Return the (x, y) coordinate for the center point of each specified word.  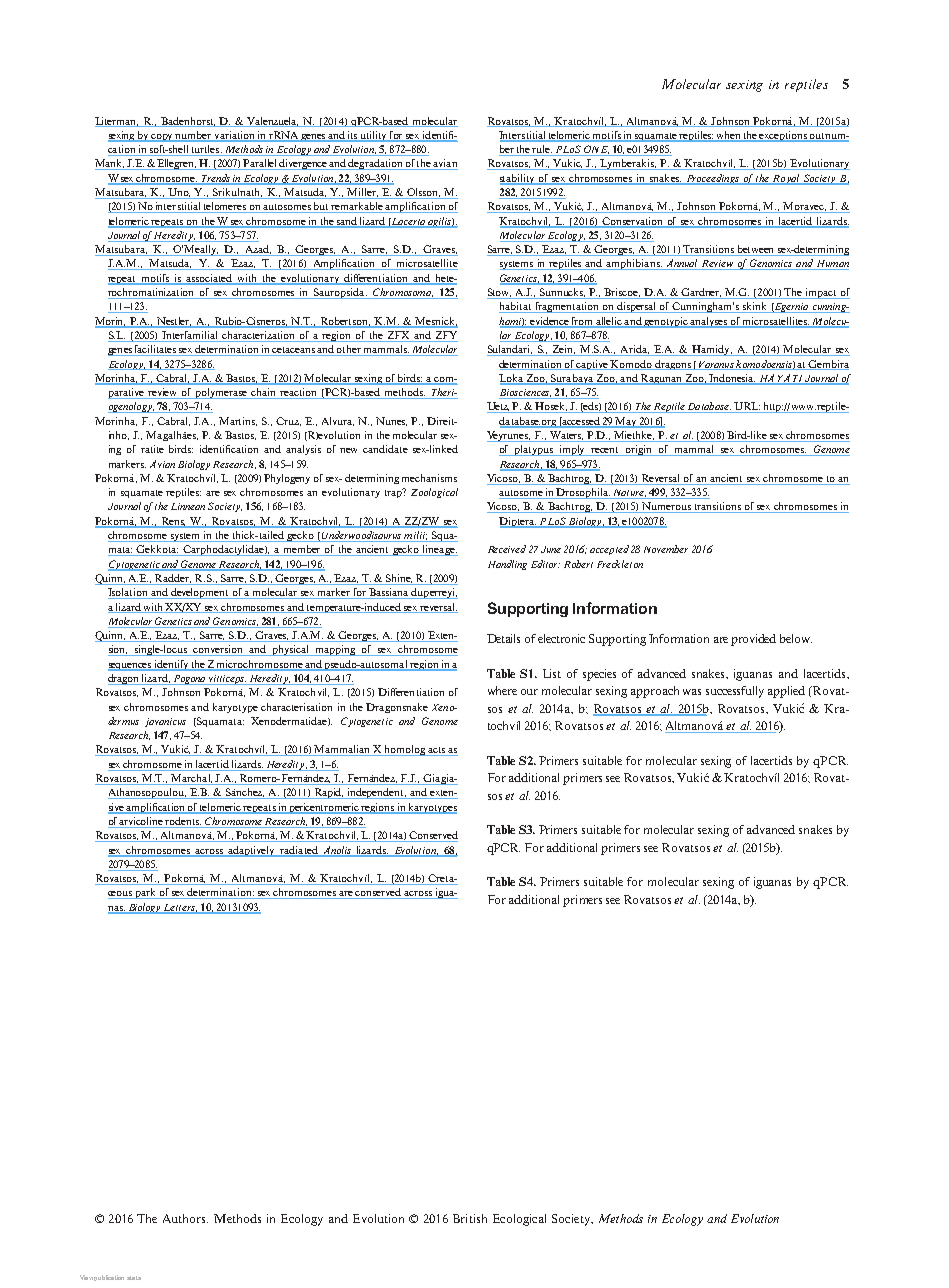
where (502, 690)
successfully (735, 692)
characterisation (296, 707)
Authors (185, 1218)
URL (746, 407)
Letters (180, 908)
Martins (238, 421)
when (728, 135)
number (193, 135)
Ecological (519, 1220)
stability (519, 179)
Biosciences (525, 394)
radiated (299, 850)
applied (786, 692)
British (470, 1218)
